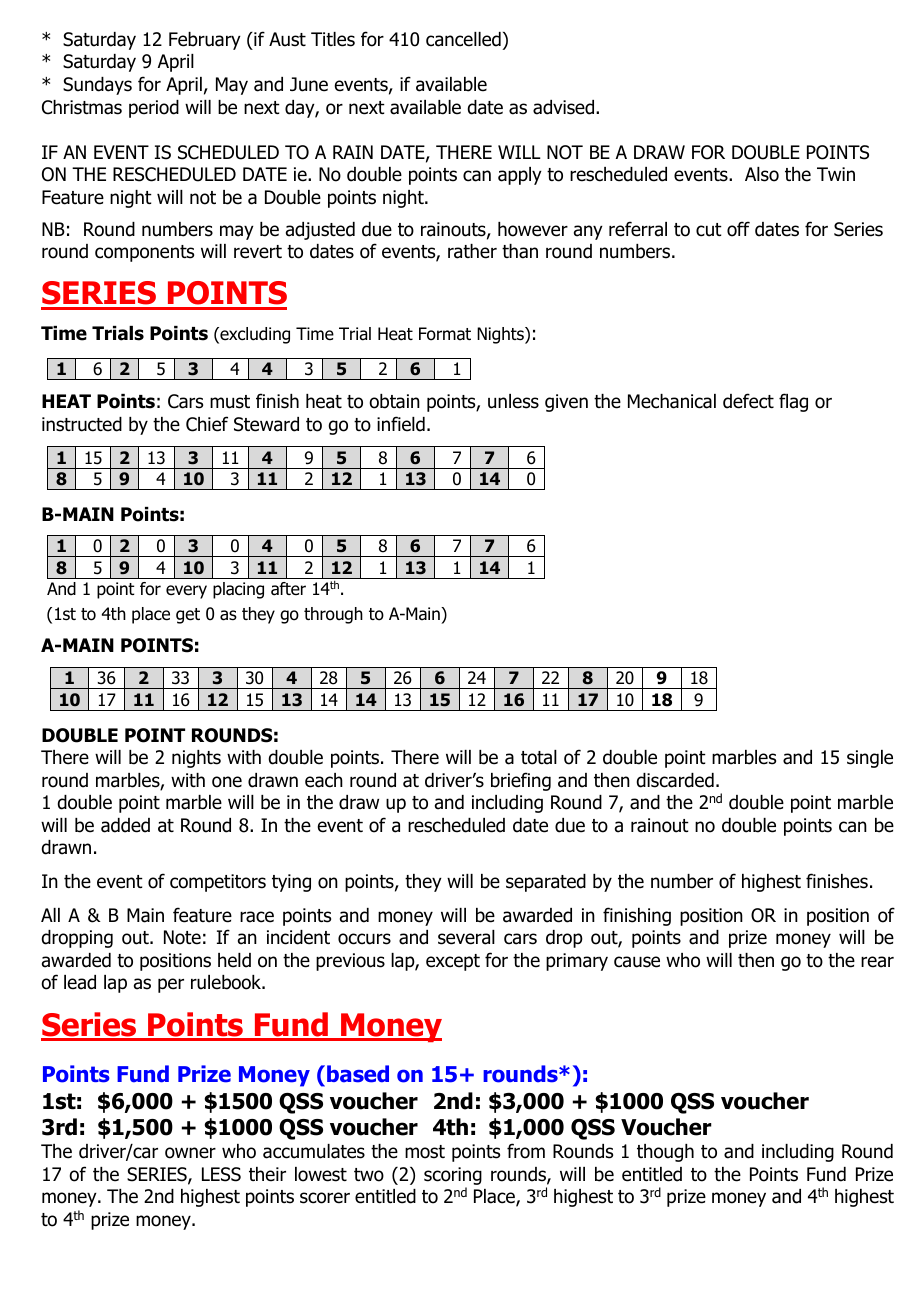 This screenshot has height=1308, width=924. What do you see at coordinates (466, 937) in the screenshot?
I see `several` at bounding box center [466, 937].
